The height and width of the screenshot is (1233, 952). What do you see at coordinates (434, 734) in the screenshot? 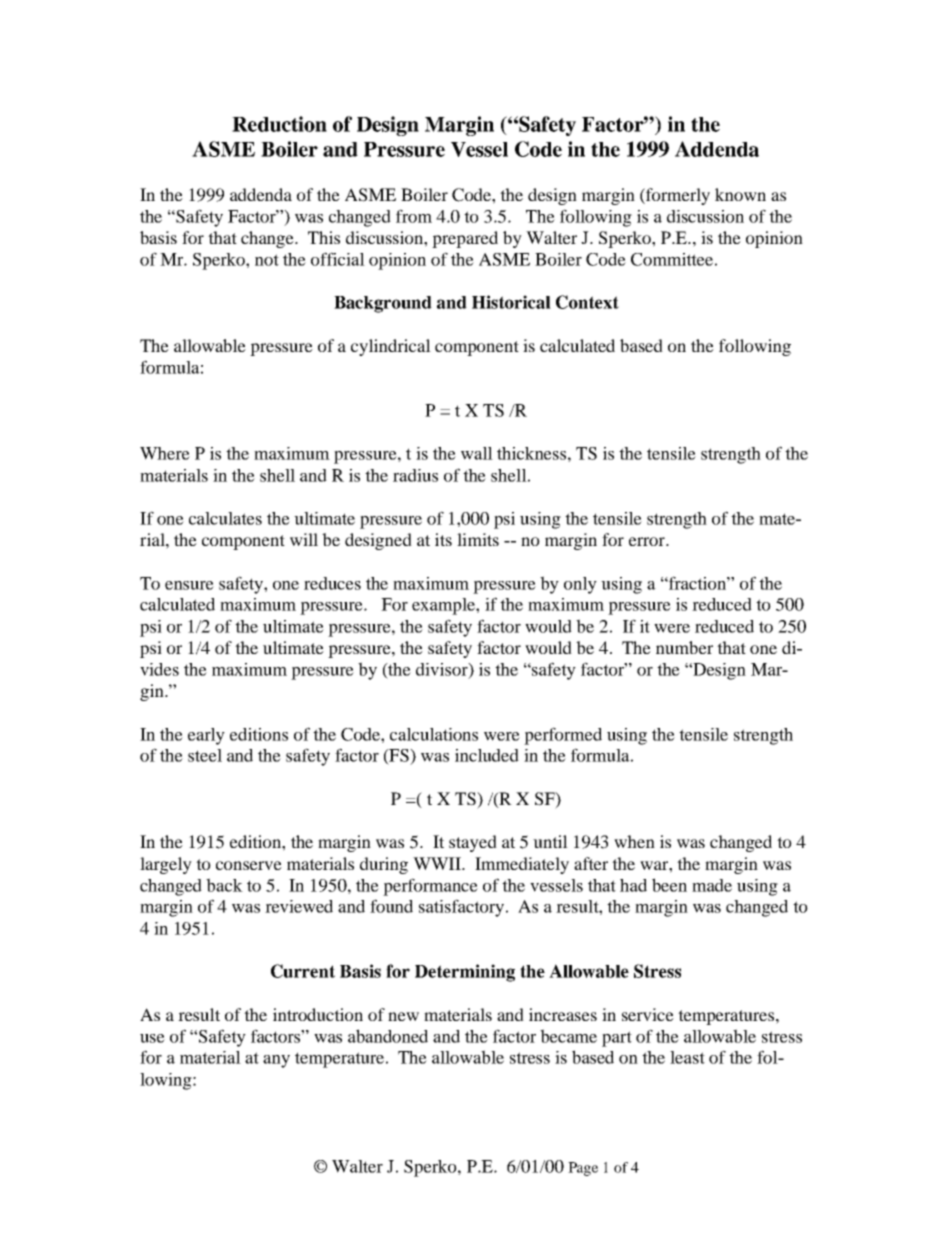
I see `calculations` at bounding box center [434, 734].
